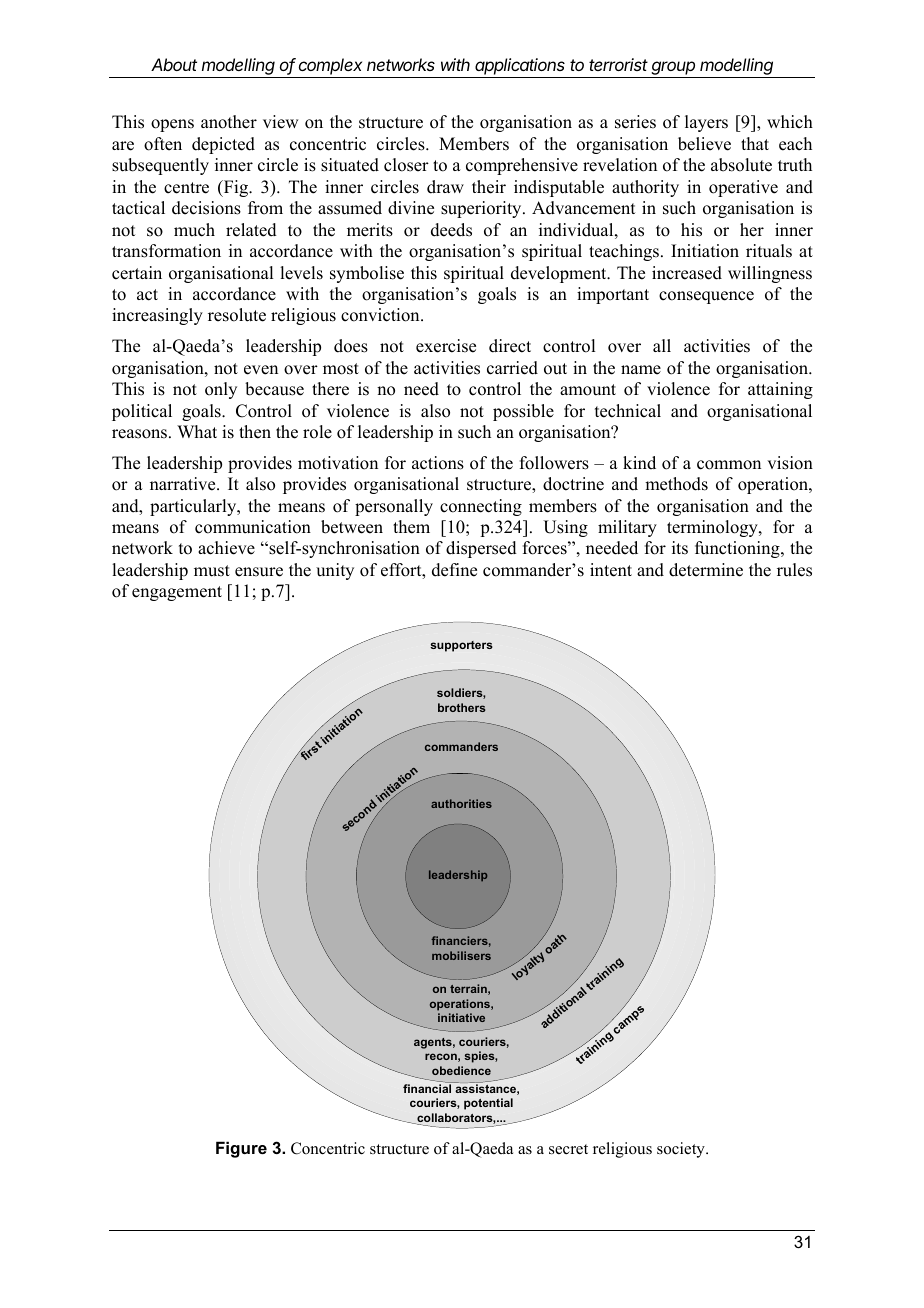 The height and width of the screenshot is (1308, 924). What do you see at coordinates (197, 431) in the screenshot?
I see `What` at bounding box center [197, 431].
